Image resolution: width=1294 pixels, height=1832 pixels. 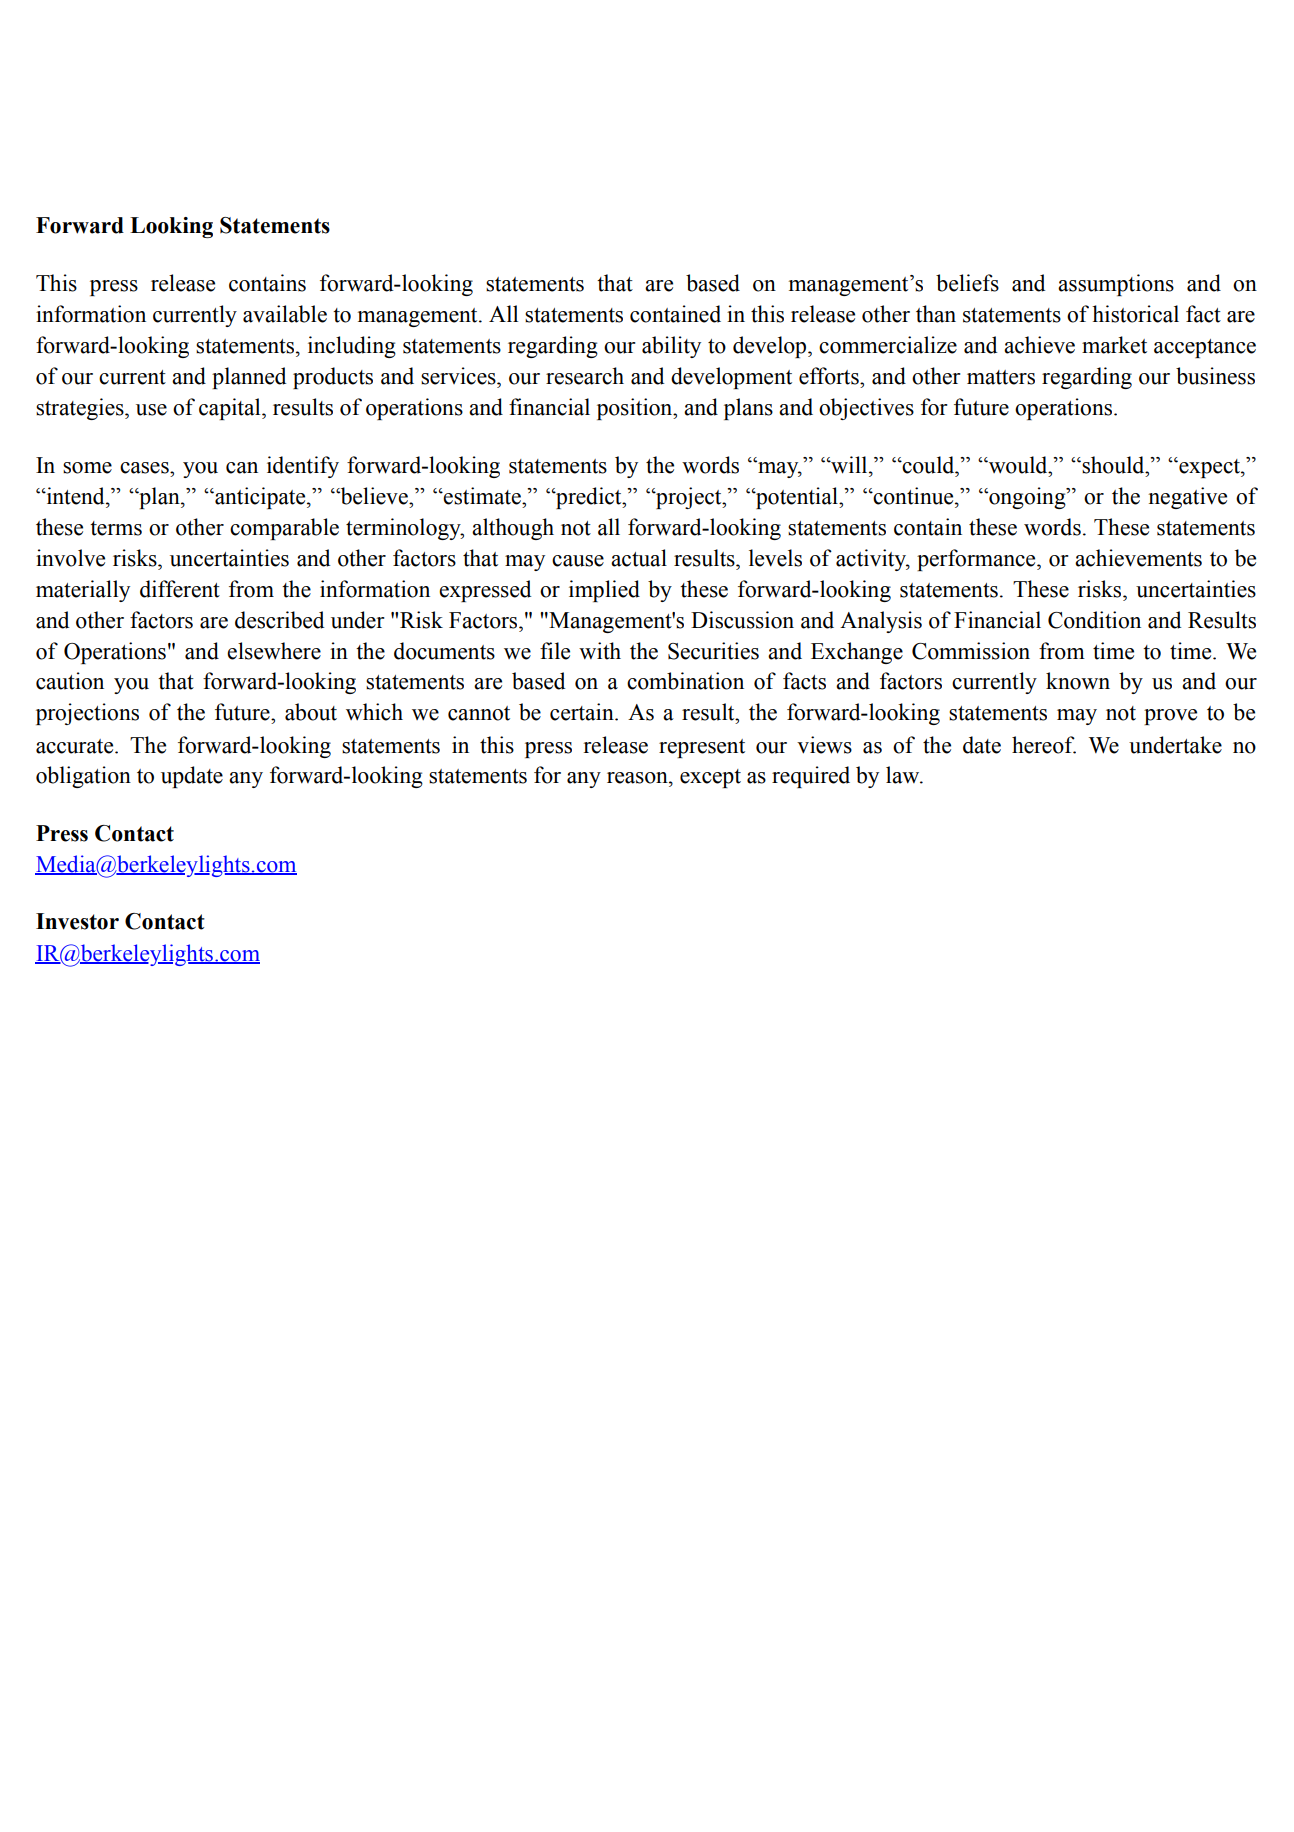 I want to click on ability, so click(x=671, y=347).
